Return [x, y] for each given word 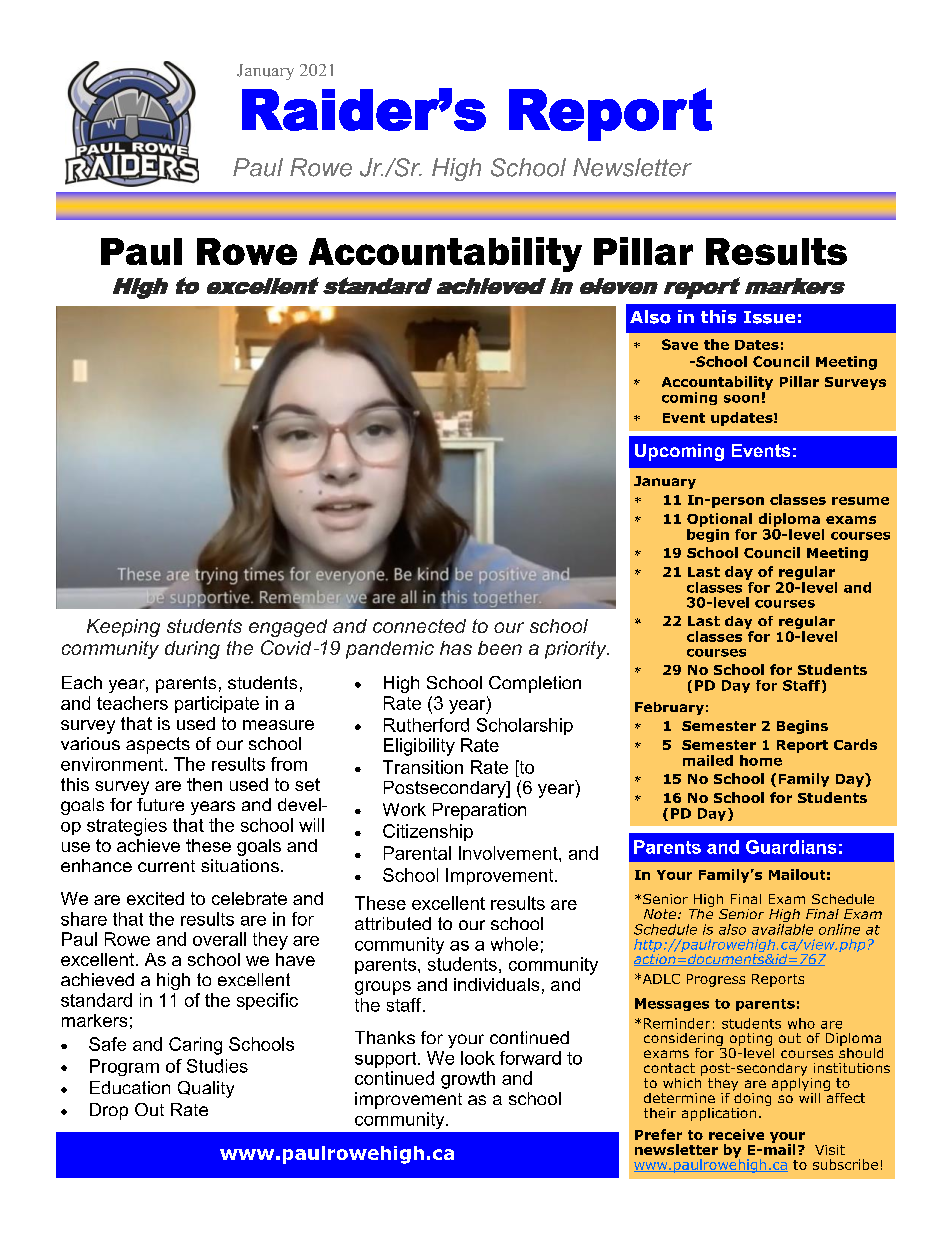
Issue [769, 317]
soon [741, 399]
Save [680, 344]
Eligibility [419, 747]
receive [736, 1134]
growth [468, 1080]
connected [419, 626]
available [782, 928]
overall [219, 939]
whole [514, 944]
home [761, 760]
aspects [158, 745]
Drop [109, 1111]
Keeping [123, 628]
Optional [719, 520]
